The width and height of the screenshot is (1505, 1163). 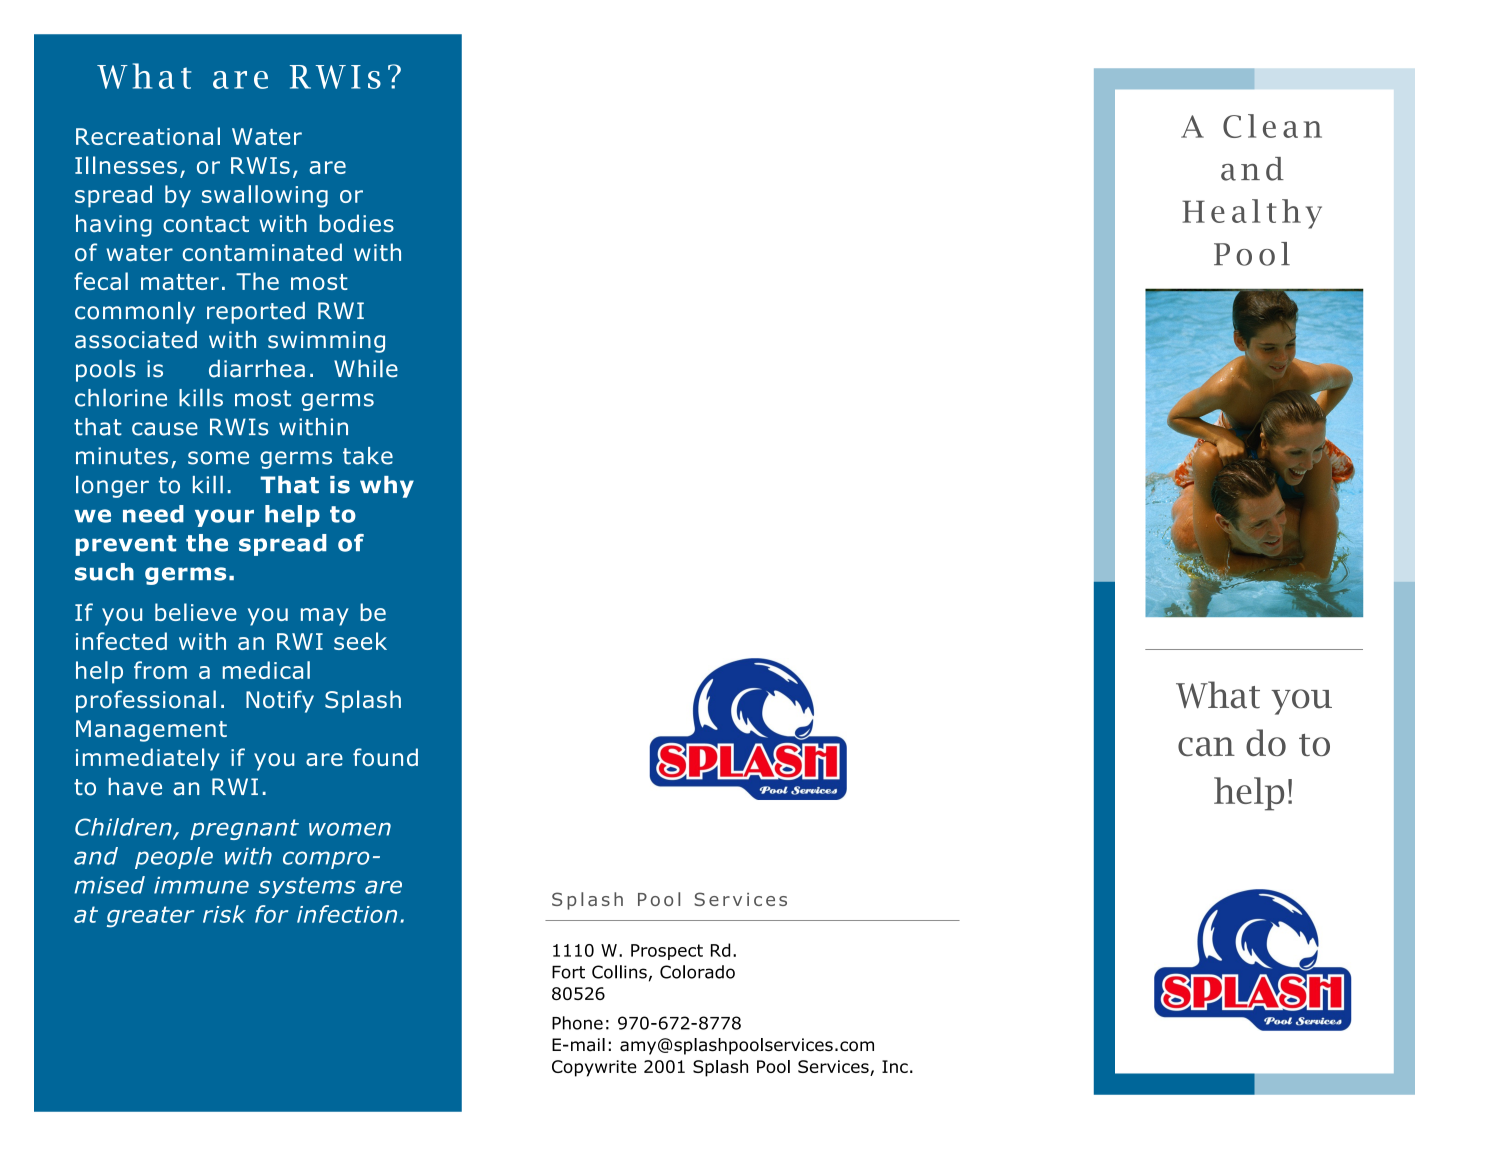 What do you see at coordinates (265, 196) in the screenshot?
I see `swallowing` at bounding box center [265, 196].
